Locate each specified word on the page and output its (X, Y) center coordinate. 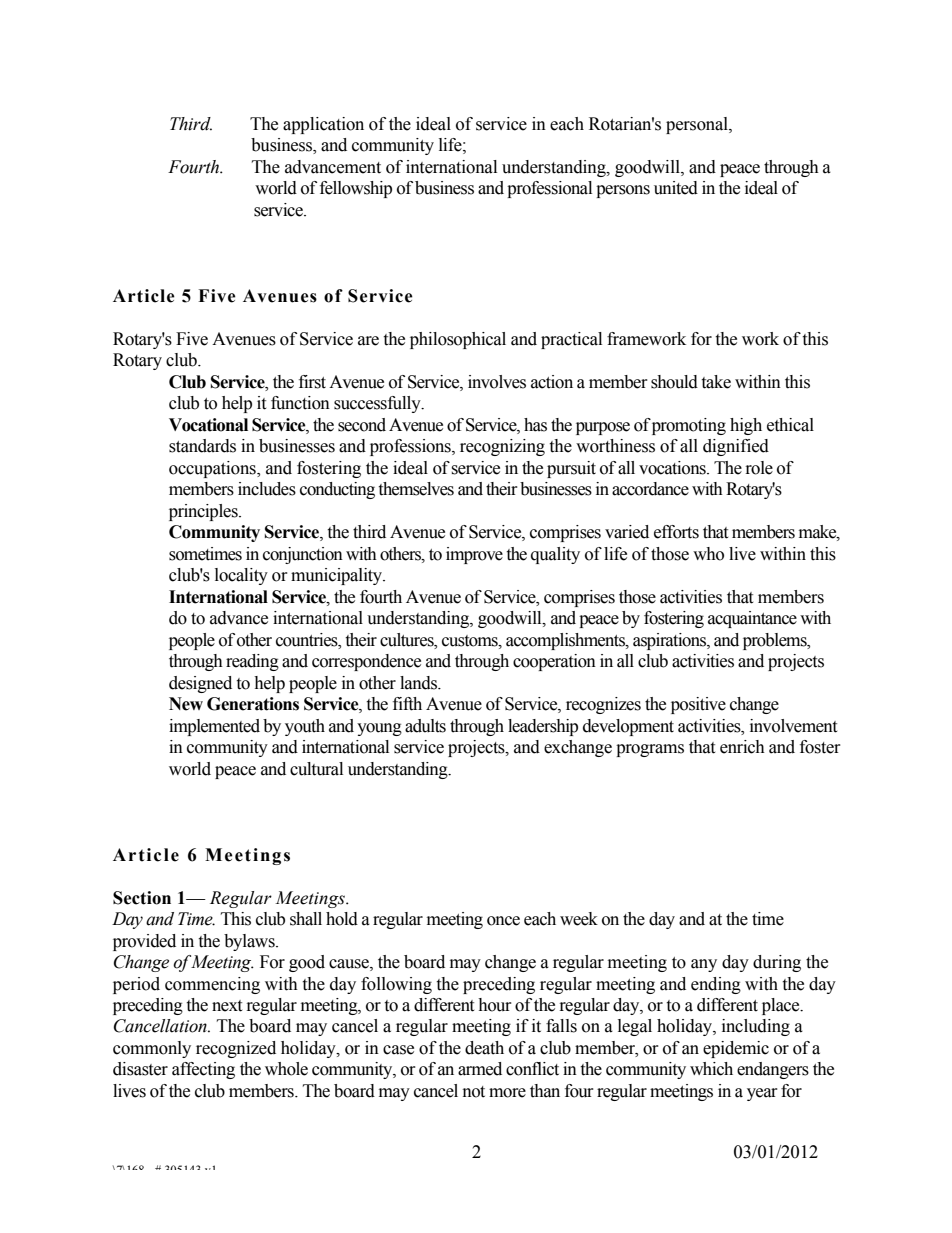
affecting (203, 1070)
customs (471, 641)
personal (698, 125)
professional (549, 189)
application (323, 125)
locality (241, 576)
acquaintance (752, 619)
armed (480, 1069)
